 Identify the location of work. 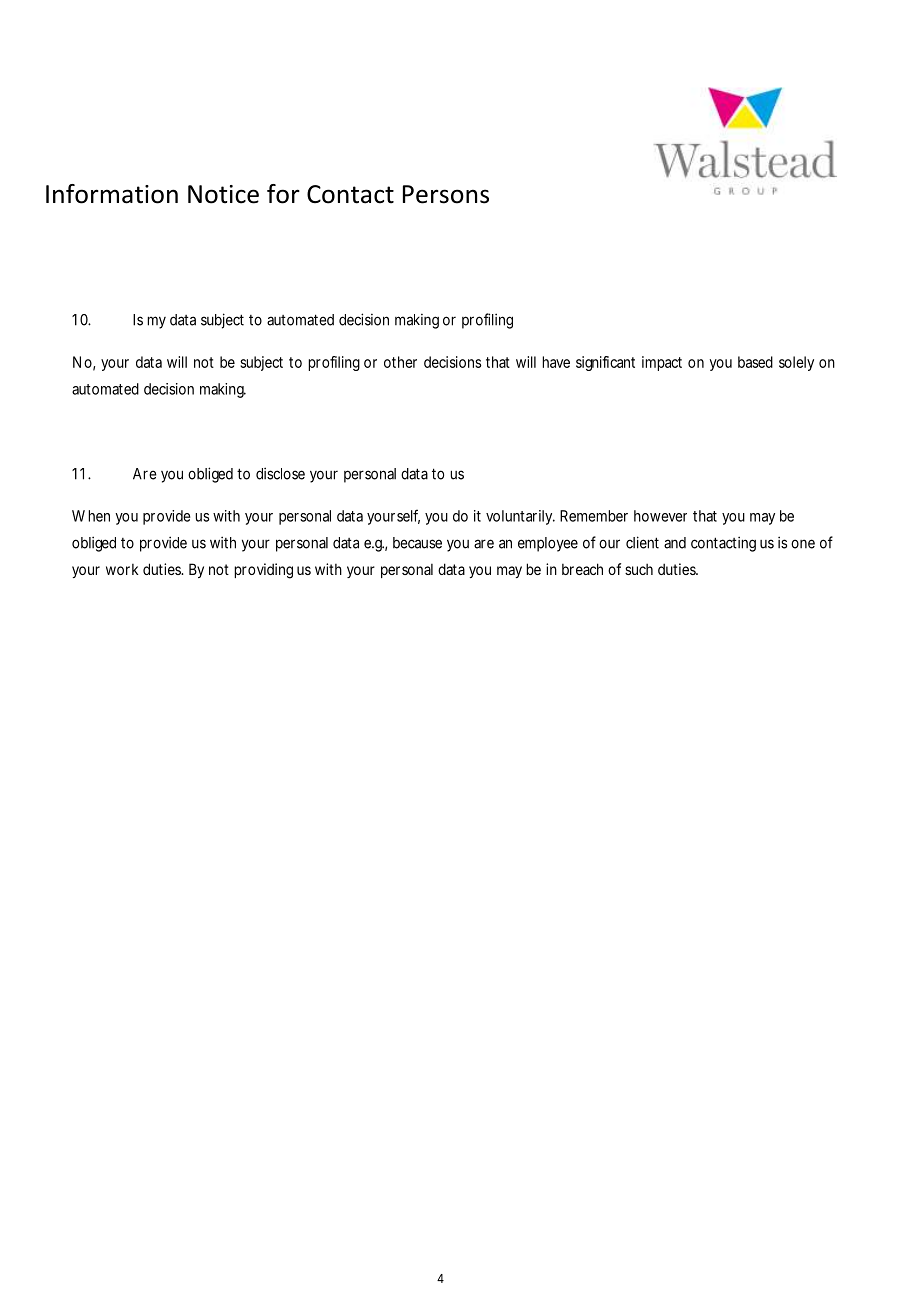
(122, 569).
